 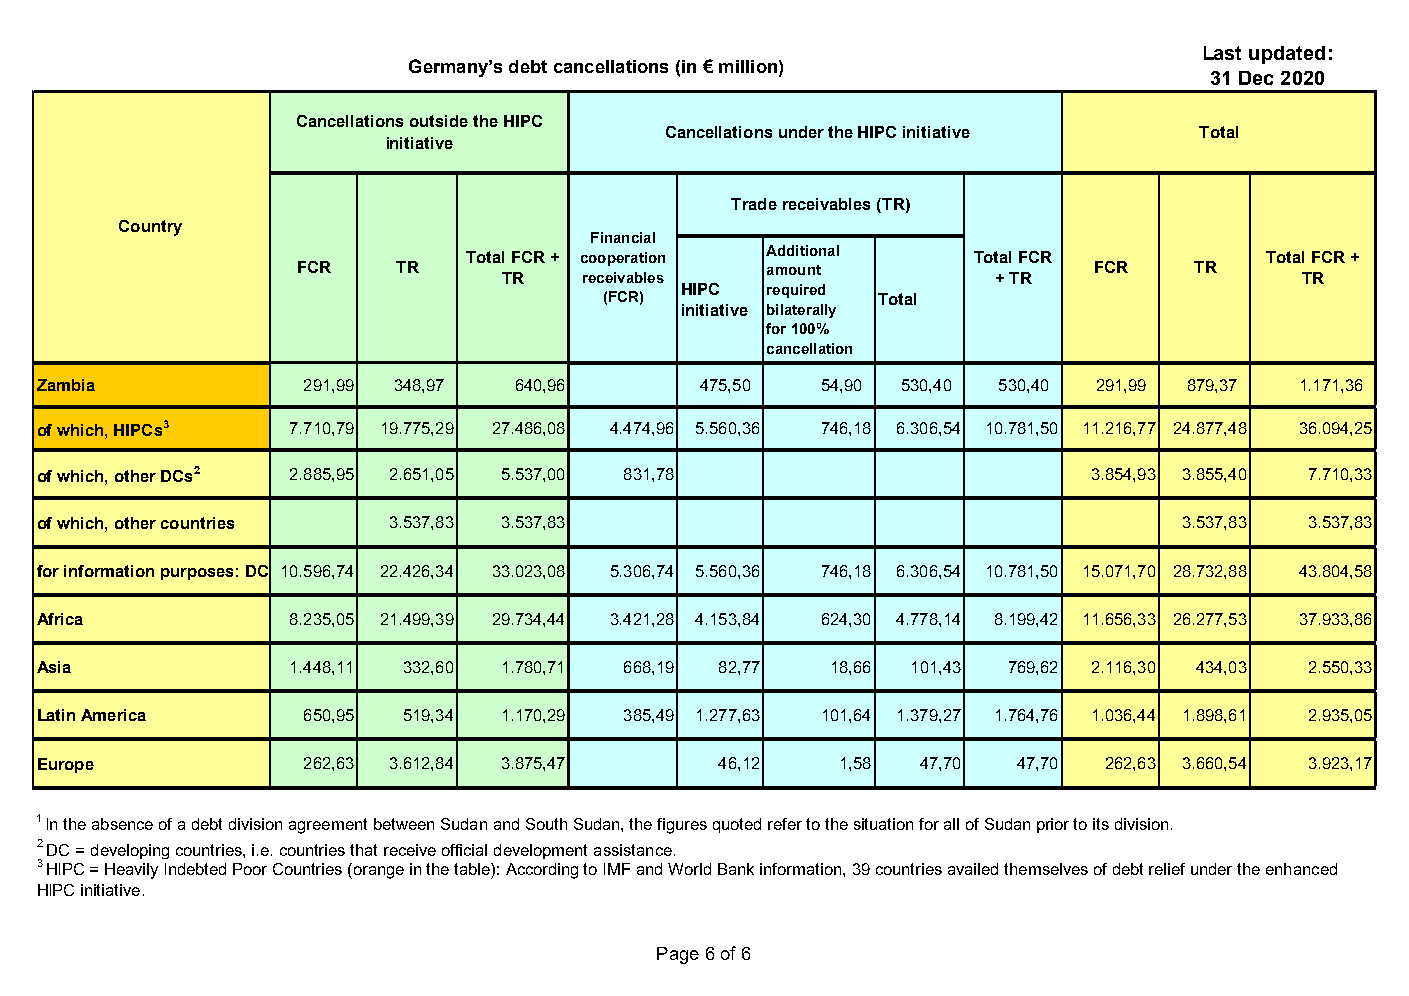 What do you see at coordinates (623, 259) in the screenshot?
I see `cooperation` at bounding box center [623, 259].
